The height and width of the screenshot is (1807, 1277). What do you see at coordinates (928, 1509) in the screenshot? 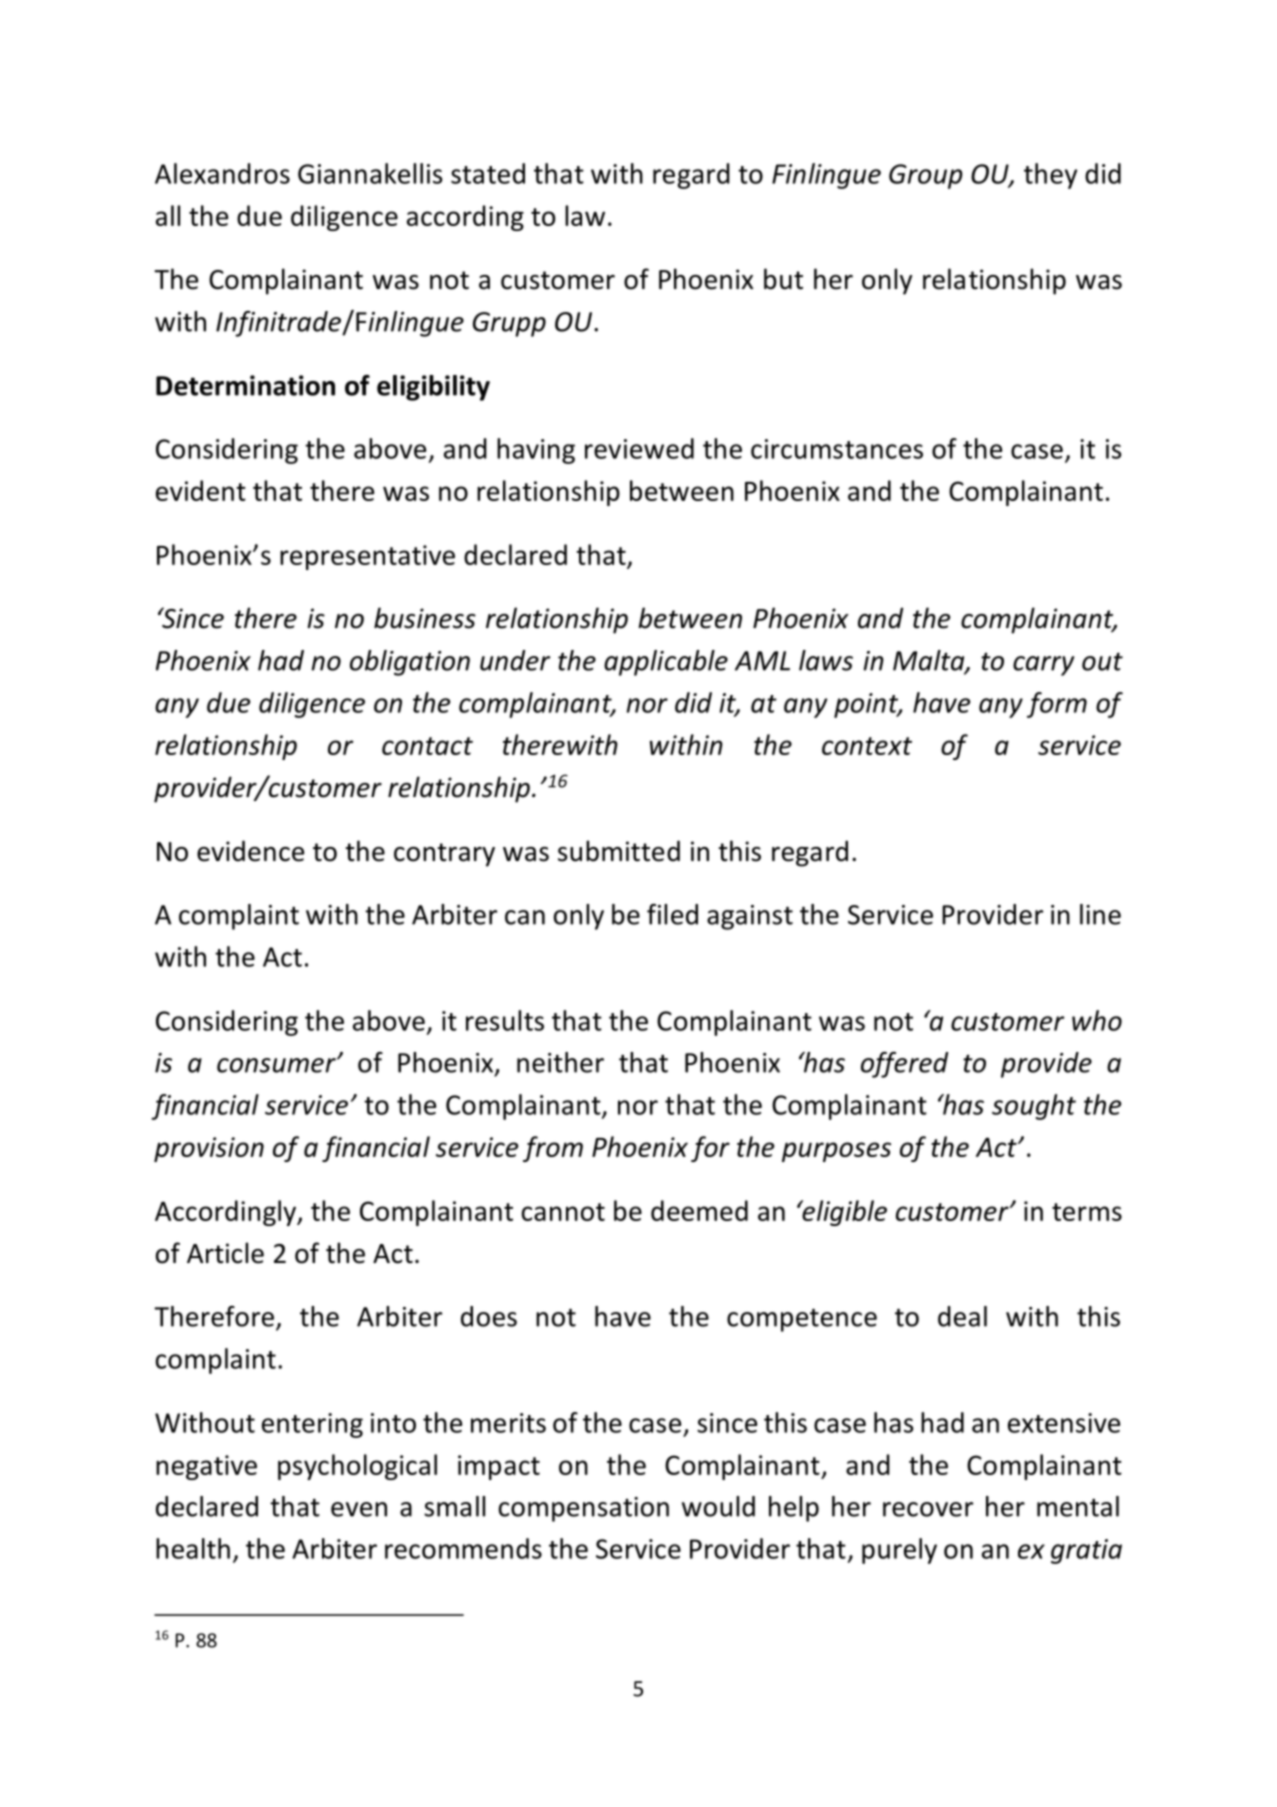
I see `recover` at bounding box center [928, 1509].
